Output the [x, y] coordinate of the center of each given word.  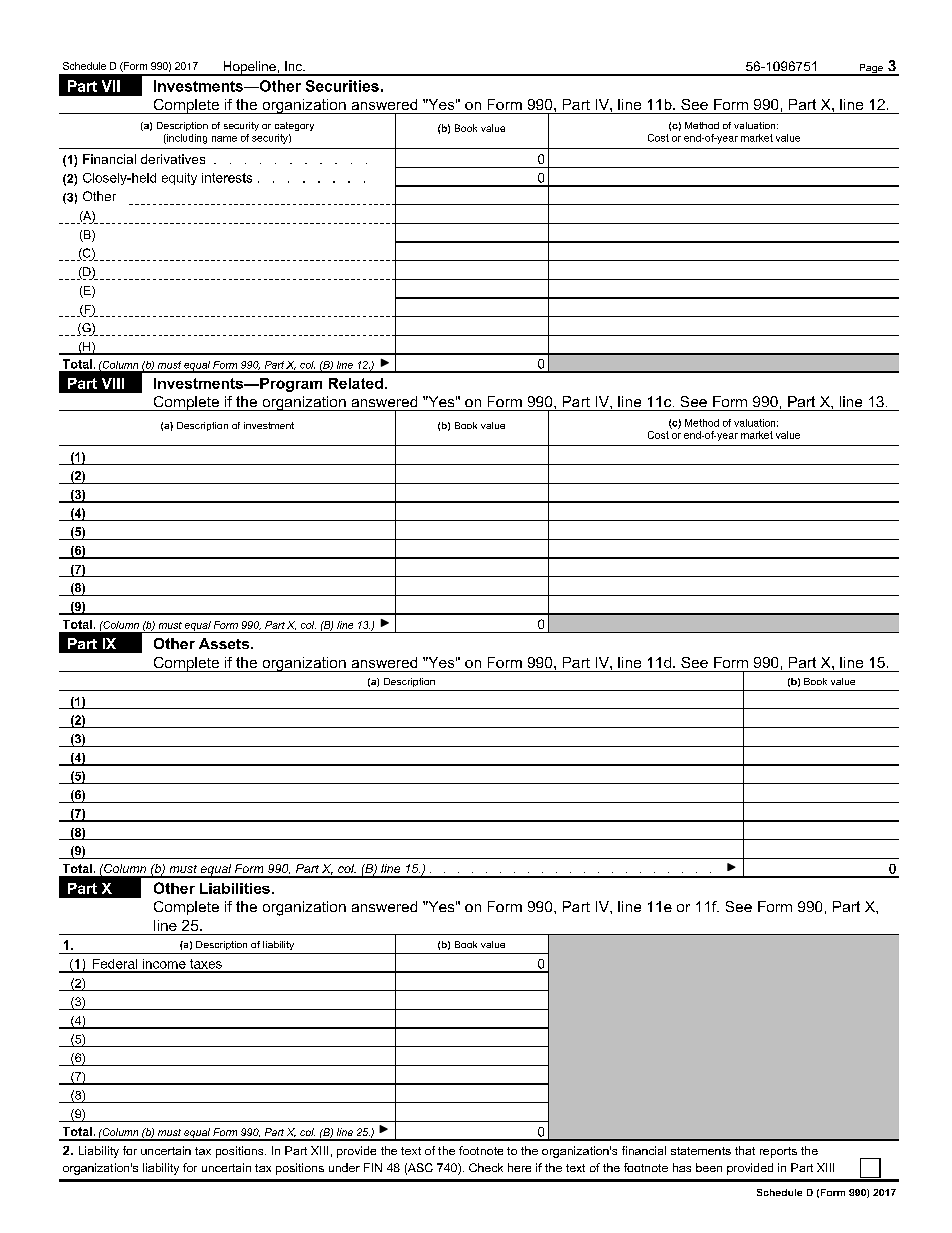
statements [701, 1151]
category [294, 126]
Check [486, 1167]
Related [356, 383]
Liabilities [235, 888]
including [186, 139]
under [344, 1167]
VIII [113, 383]
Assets [225, 643]
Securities [342, 86]
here [519, 1167]
